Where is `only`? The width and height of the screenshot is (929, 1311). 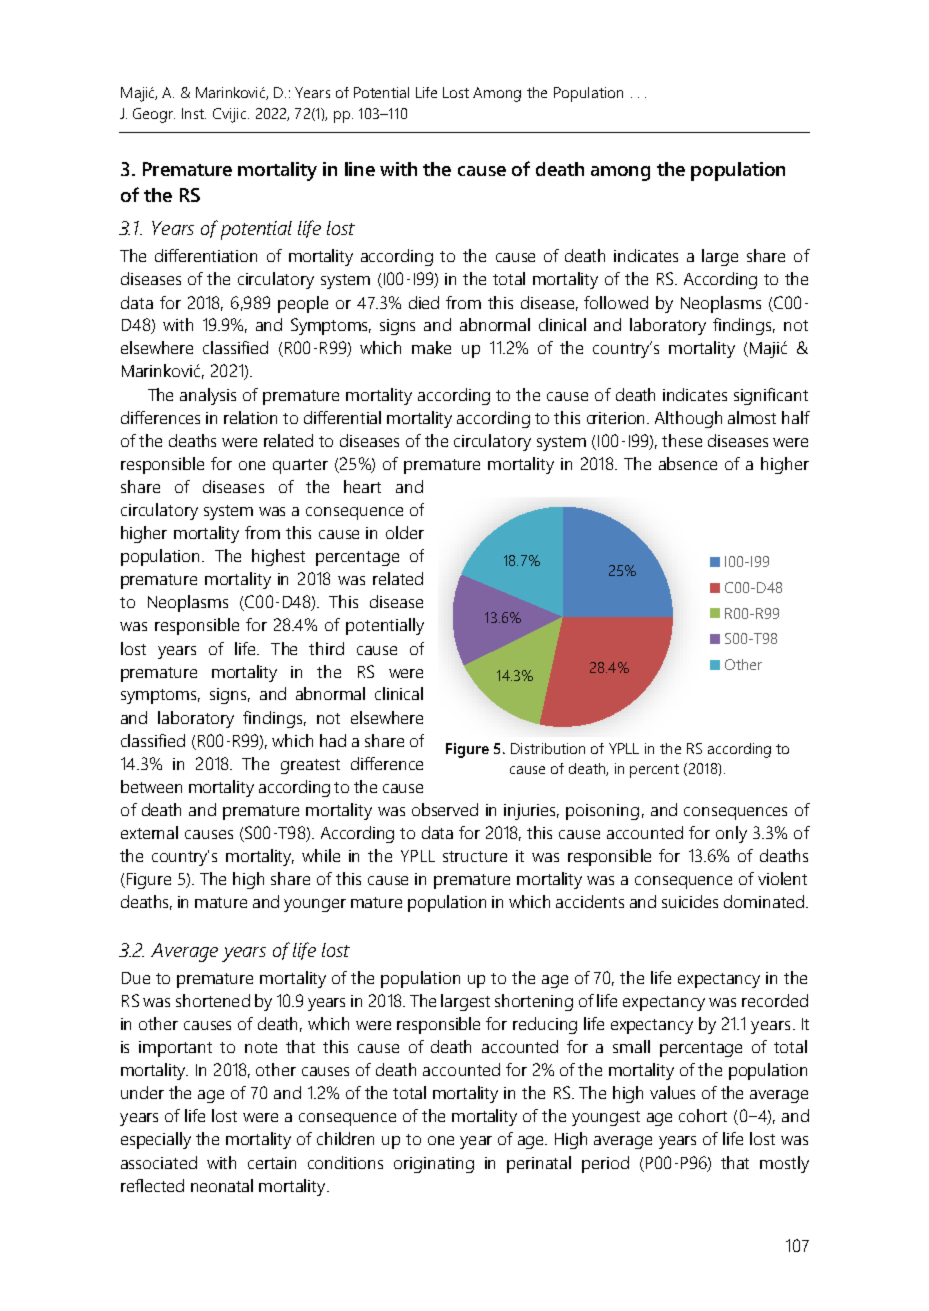 only is located at coordinates (731, 834).
